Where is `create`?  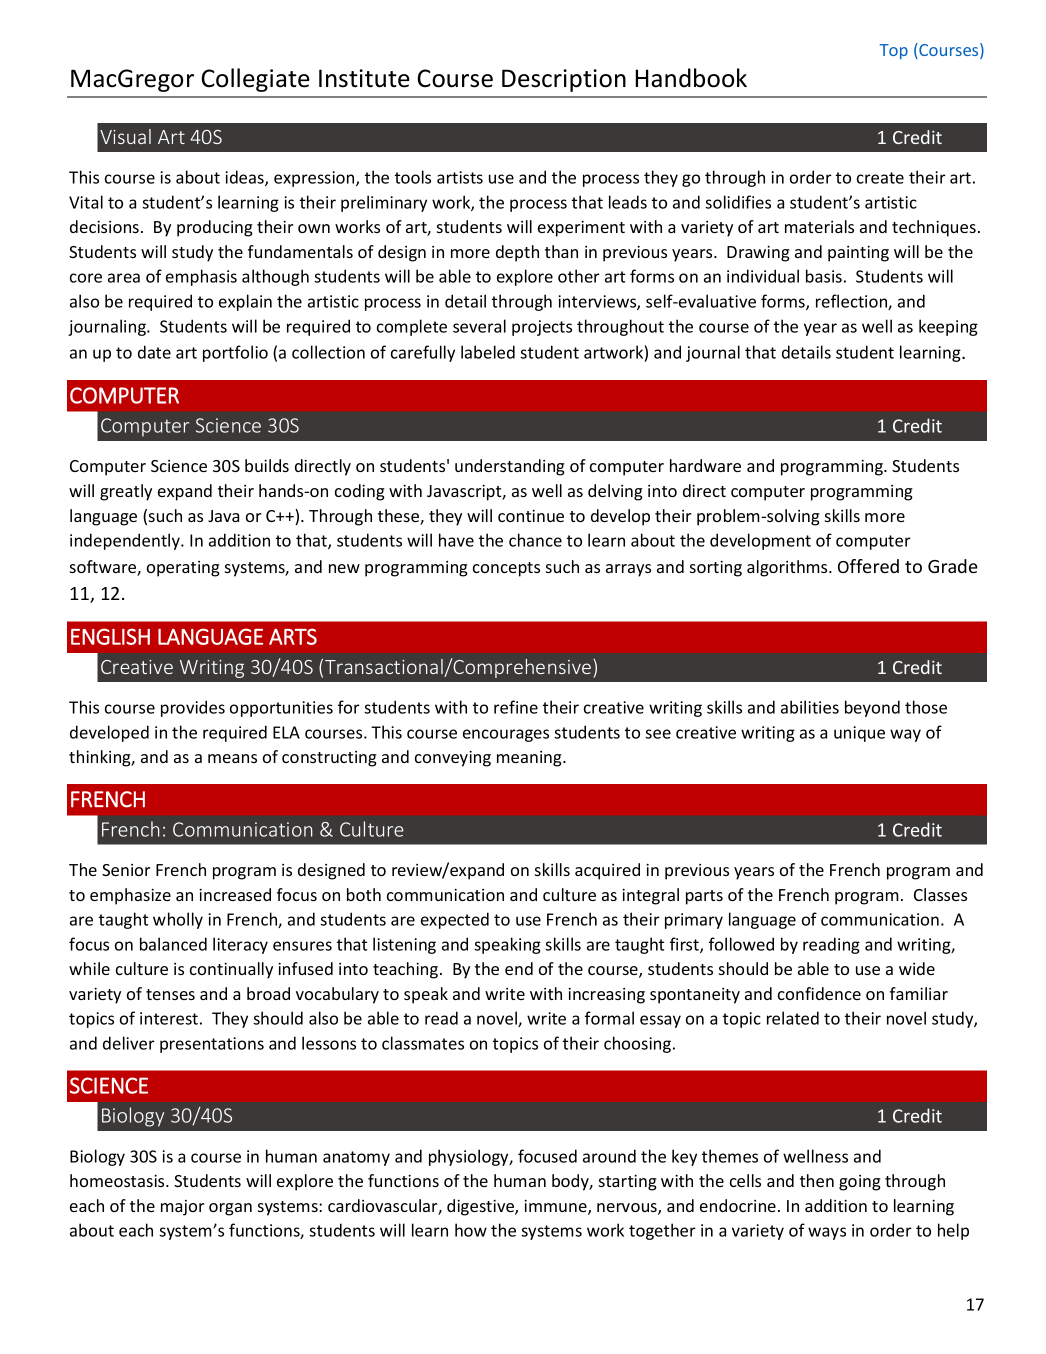
create is located at coordinates (880, 178).
